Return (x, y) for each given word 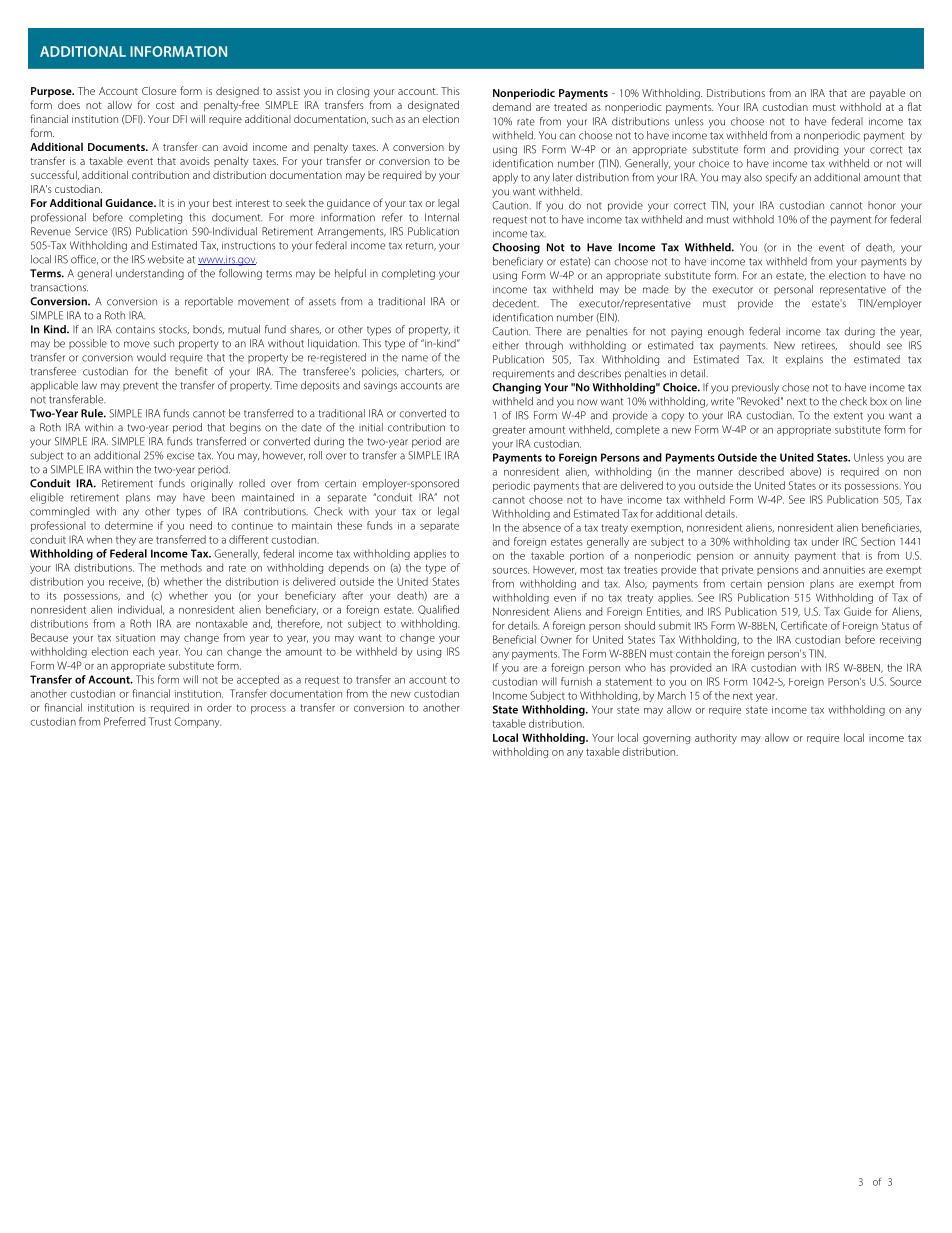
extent (848, 416)
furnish (576, 681)
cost (165, 105)
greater (508, 431)
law (89, 385)
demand (511, 107)
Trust (160, 721)
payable (887, 94)
